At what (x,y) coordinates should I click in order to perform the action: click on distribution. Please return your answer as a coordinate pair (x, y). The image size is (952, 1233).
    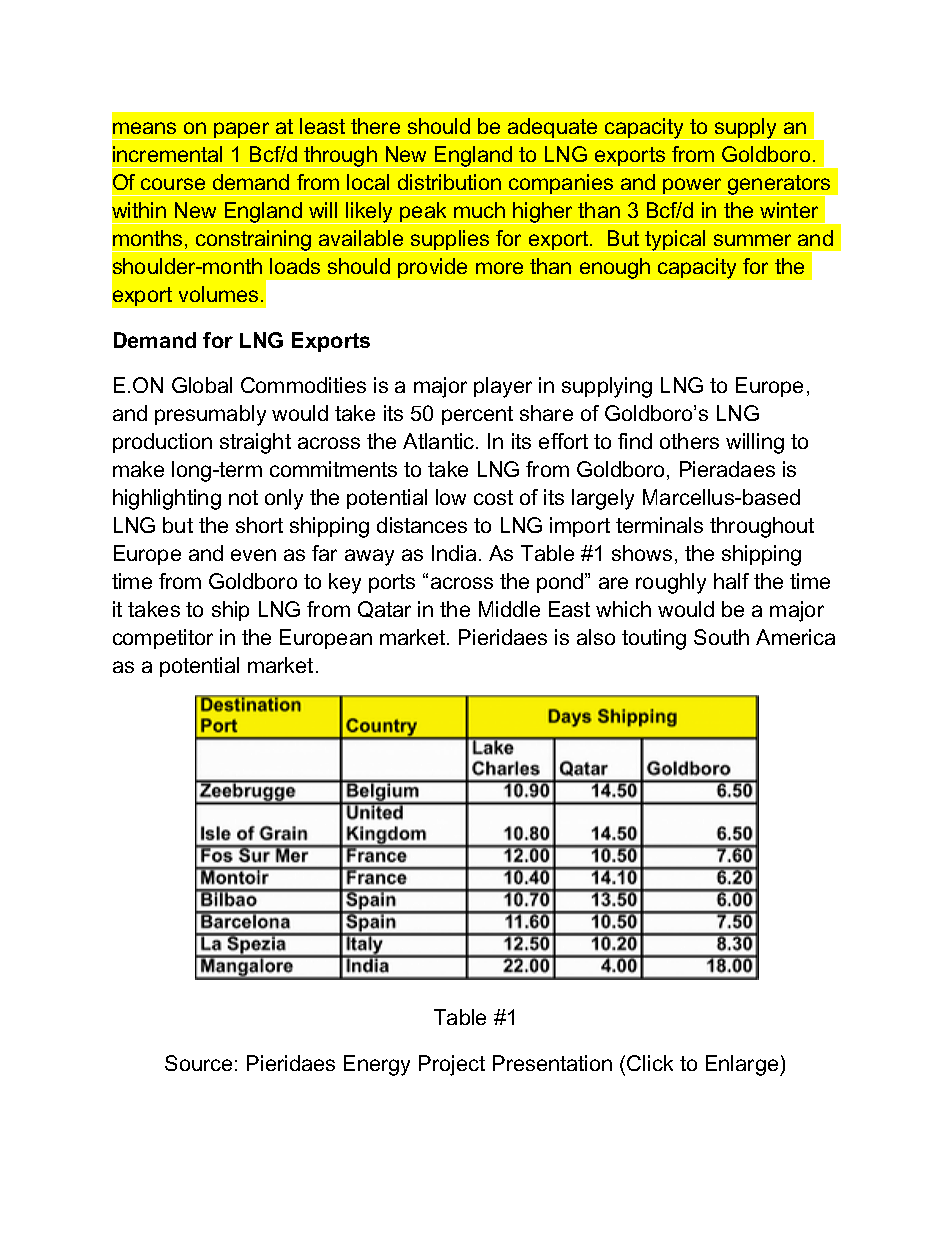
    Looking at the image, I should click on (449, 182).
